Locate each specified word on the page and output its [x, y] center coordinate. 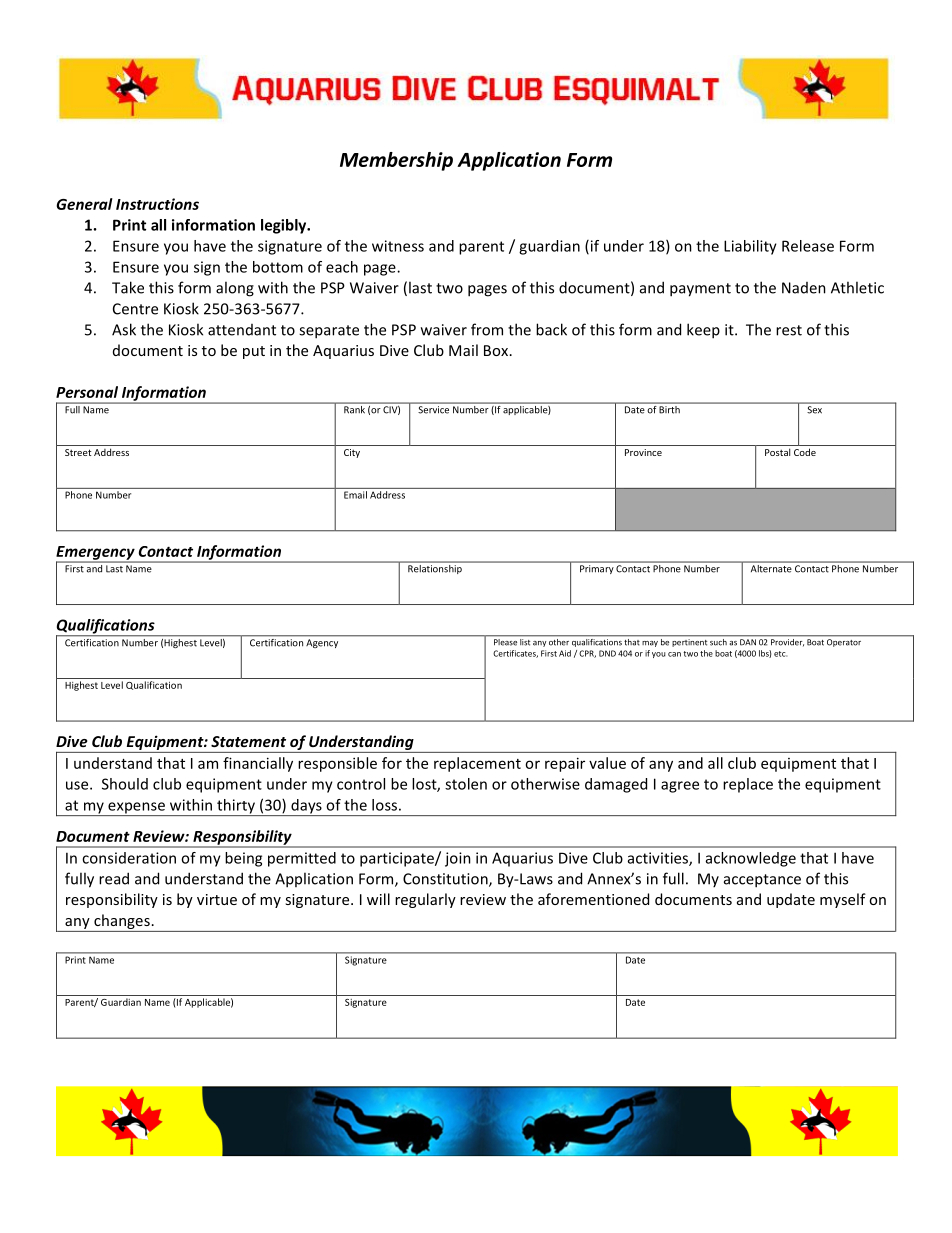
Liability [750, 247]
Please [505, 641]
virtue [217, 899]
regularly [425, 900]
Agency [322, 643]
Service [434, 409]
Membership [396, 161]
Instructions [157, 204]
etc [780, 654]
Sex [815, 409]
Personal [87, 392]
